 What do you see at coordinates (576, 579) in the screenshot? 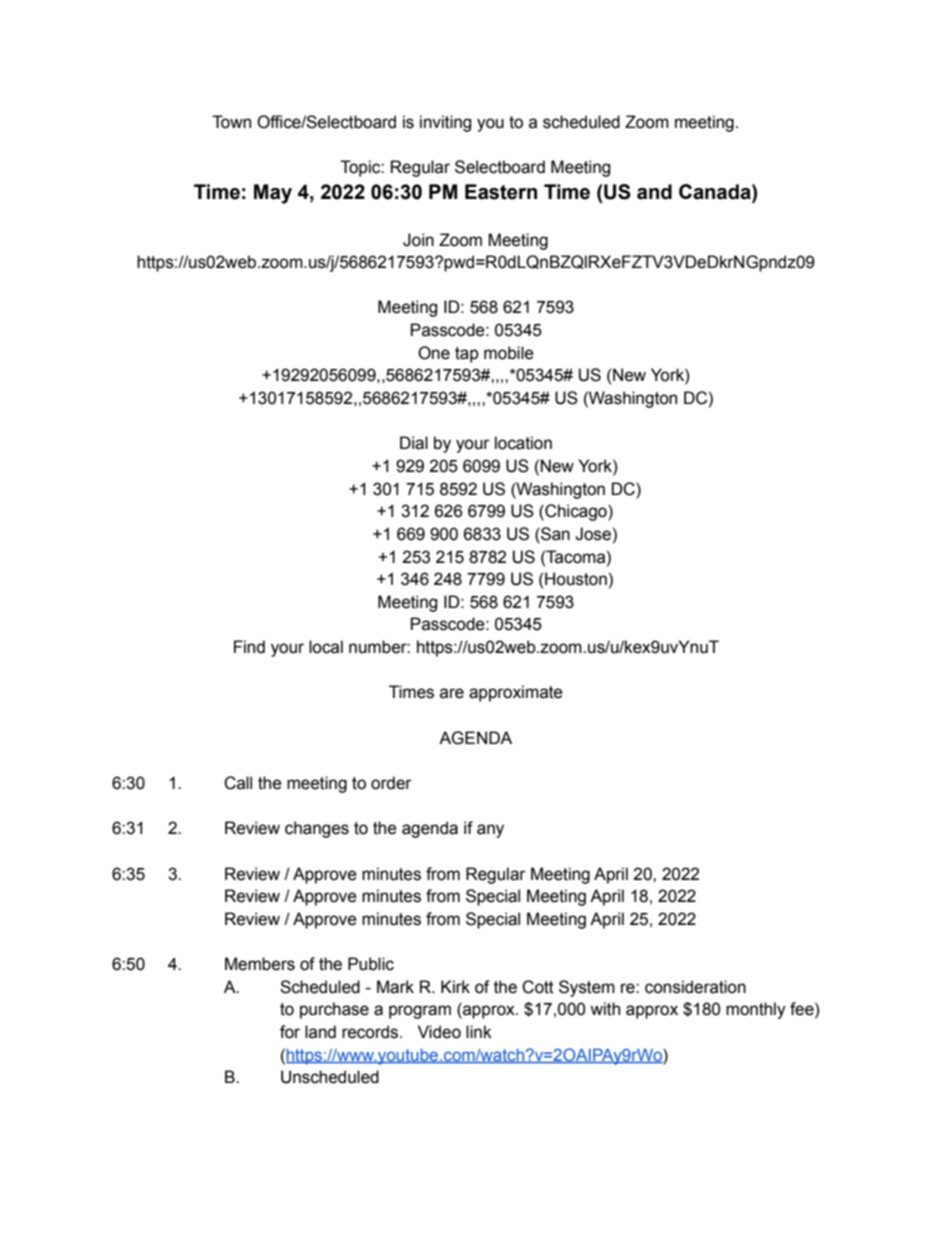
I see `Houston` at bounding box center [576, 579].
